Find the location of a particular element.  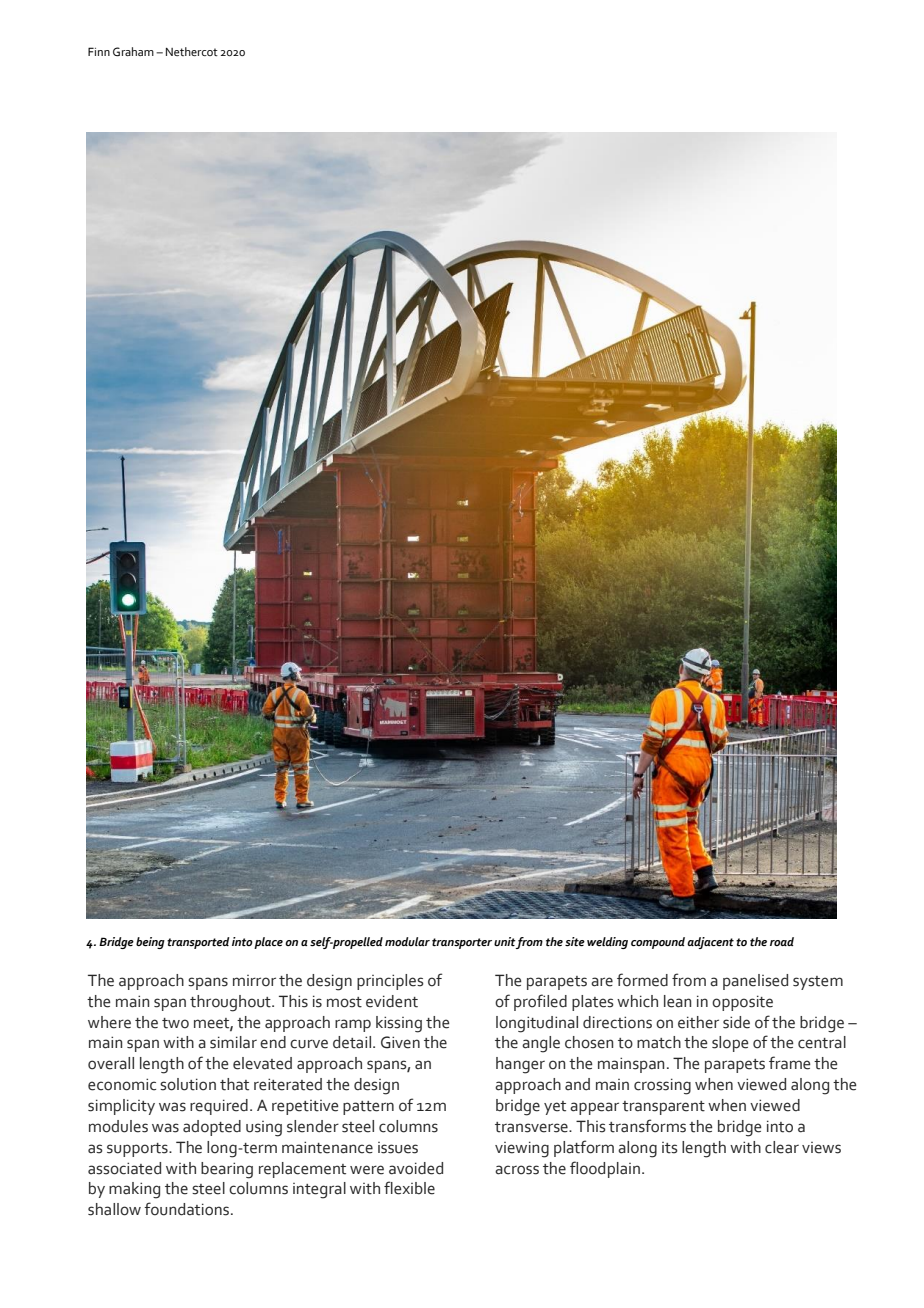

adjacent is located at coordinates (710, 943).
